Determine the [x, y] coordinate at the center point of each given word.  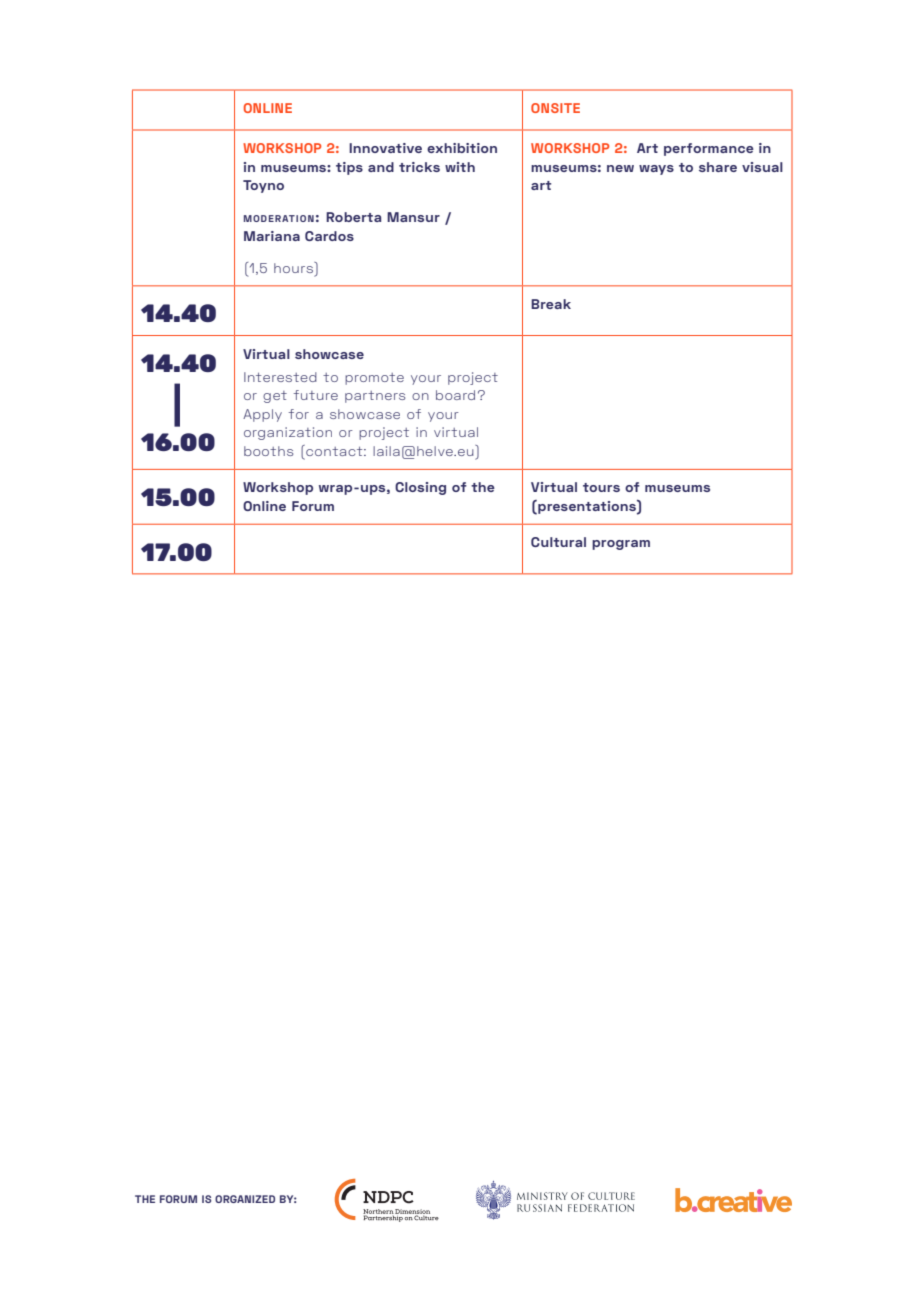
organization [288, 433]
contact [334, 450]
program [621, 545]
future [316, 395]
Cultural [558, 542]
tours [601, 487]
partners [375, 397]
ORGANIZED [245, 1199]
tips [349, 168]
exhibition [462, 148]
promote [374, 379]
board [455, 395]
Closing [420, 488]
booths [268, 451]
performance [709, 149]
